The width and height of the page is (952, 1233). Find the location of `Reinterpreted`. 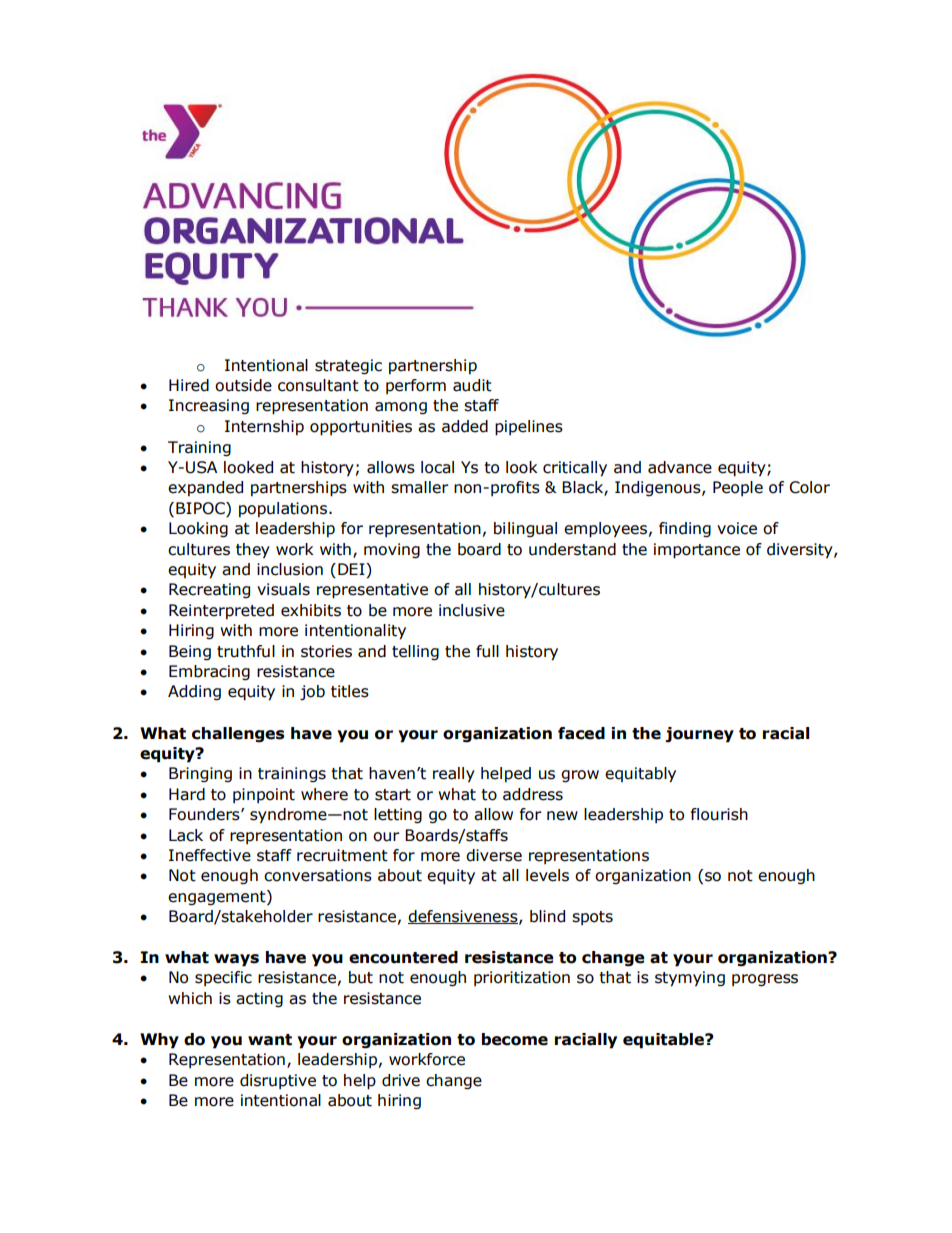

Reinterpreted is located at coordinates (221, 611).
